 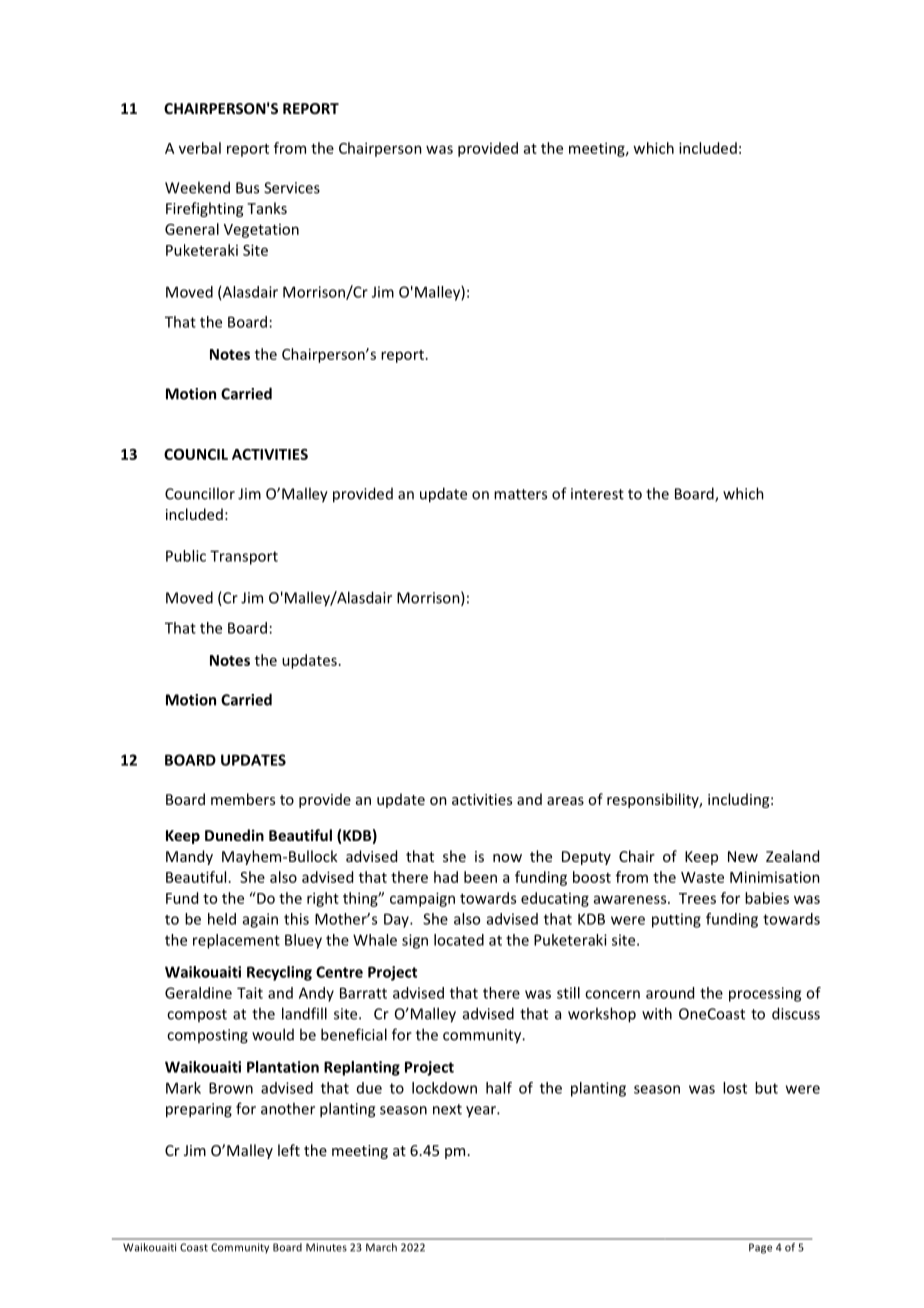 What do you see at coordinates (244, 557) in the screenshot?
I see `Transport` at bounding box center [244, 557].
